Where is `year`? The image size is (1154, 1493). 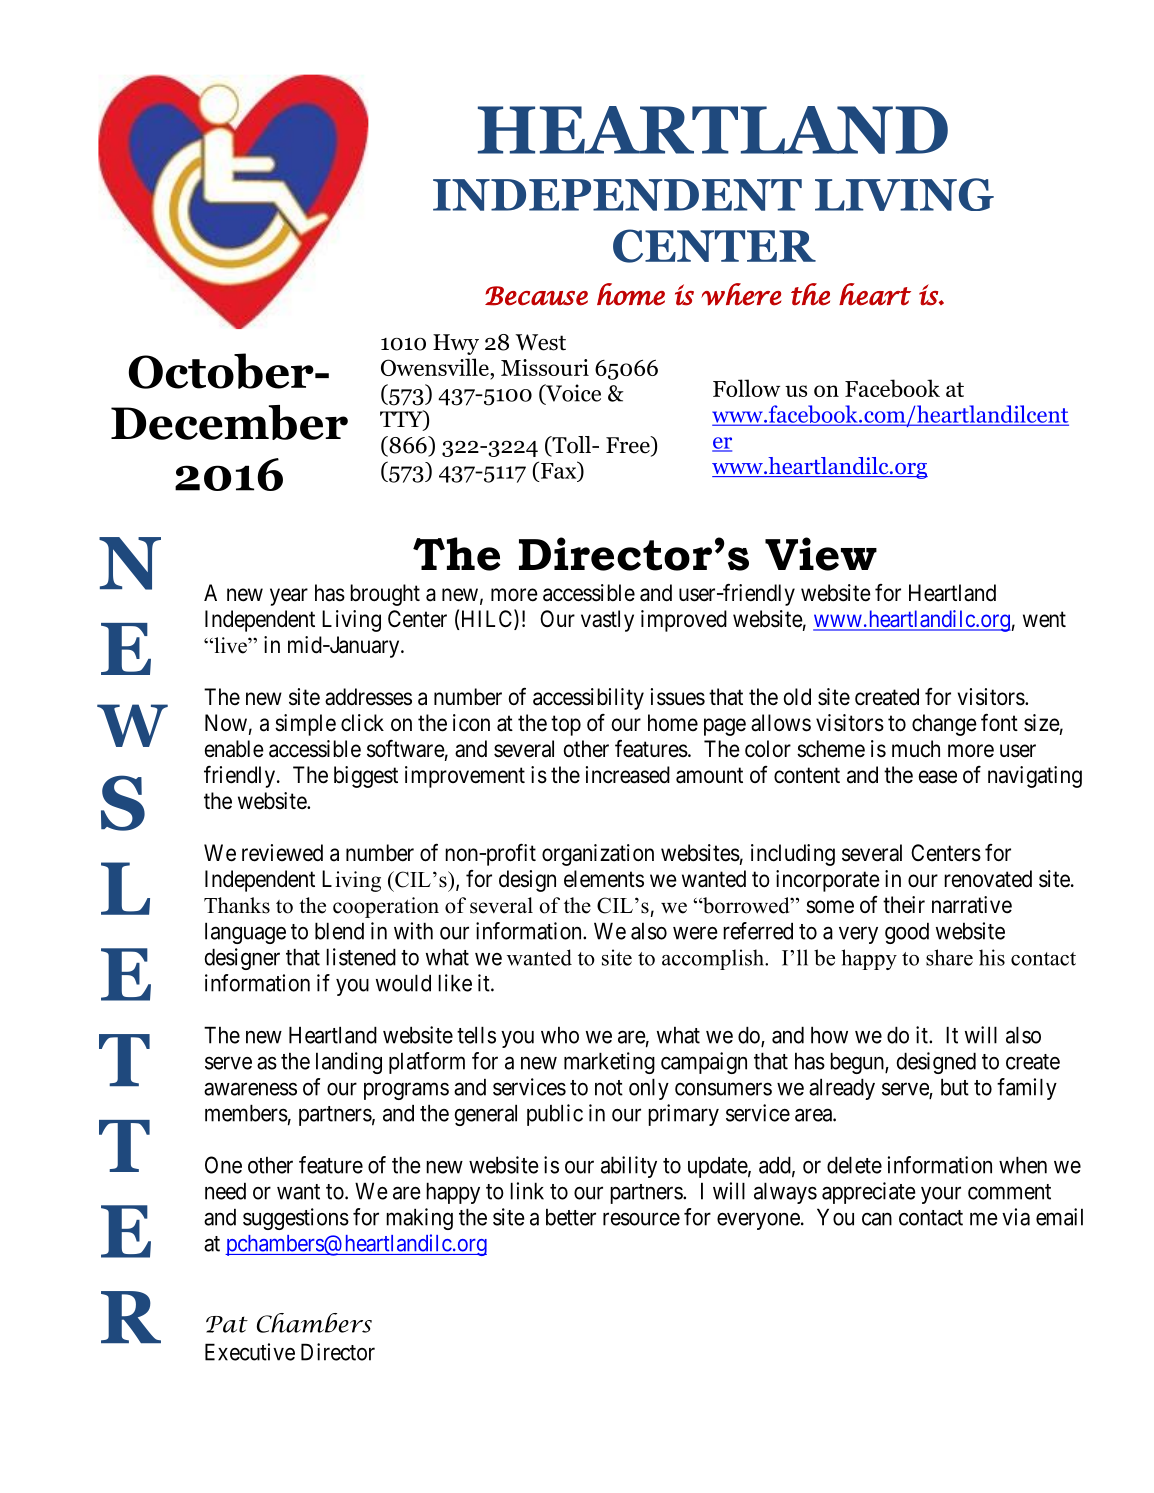 year is located at coordinates (289, 597).
